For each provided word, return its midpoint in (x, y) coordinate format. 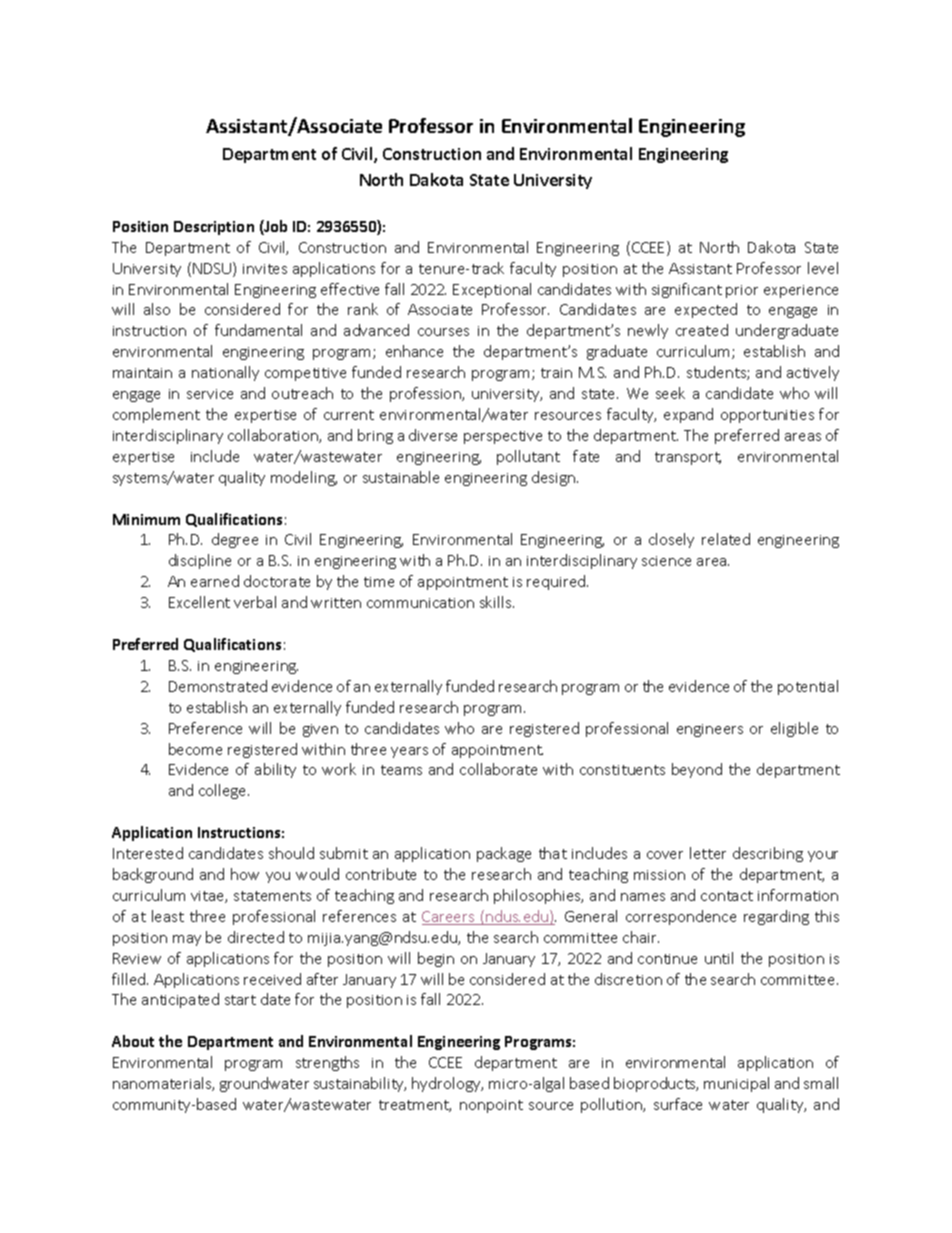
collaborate (498, 769)
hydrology (447, 1084)
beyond (697, 770)
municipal (736, 1084)
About (133, 1041)
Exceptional (492, 290)
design (555, 478)
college (224, 791)
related (726, 539)
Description (214, 228)
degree (235, 540)
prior (742, 291)
